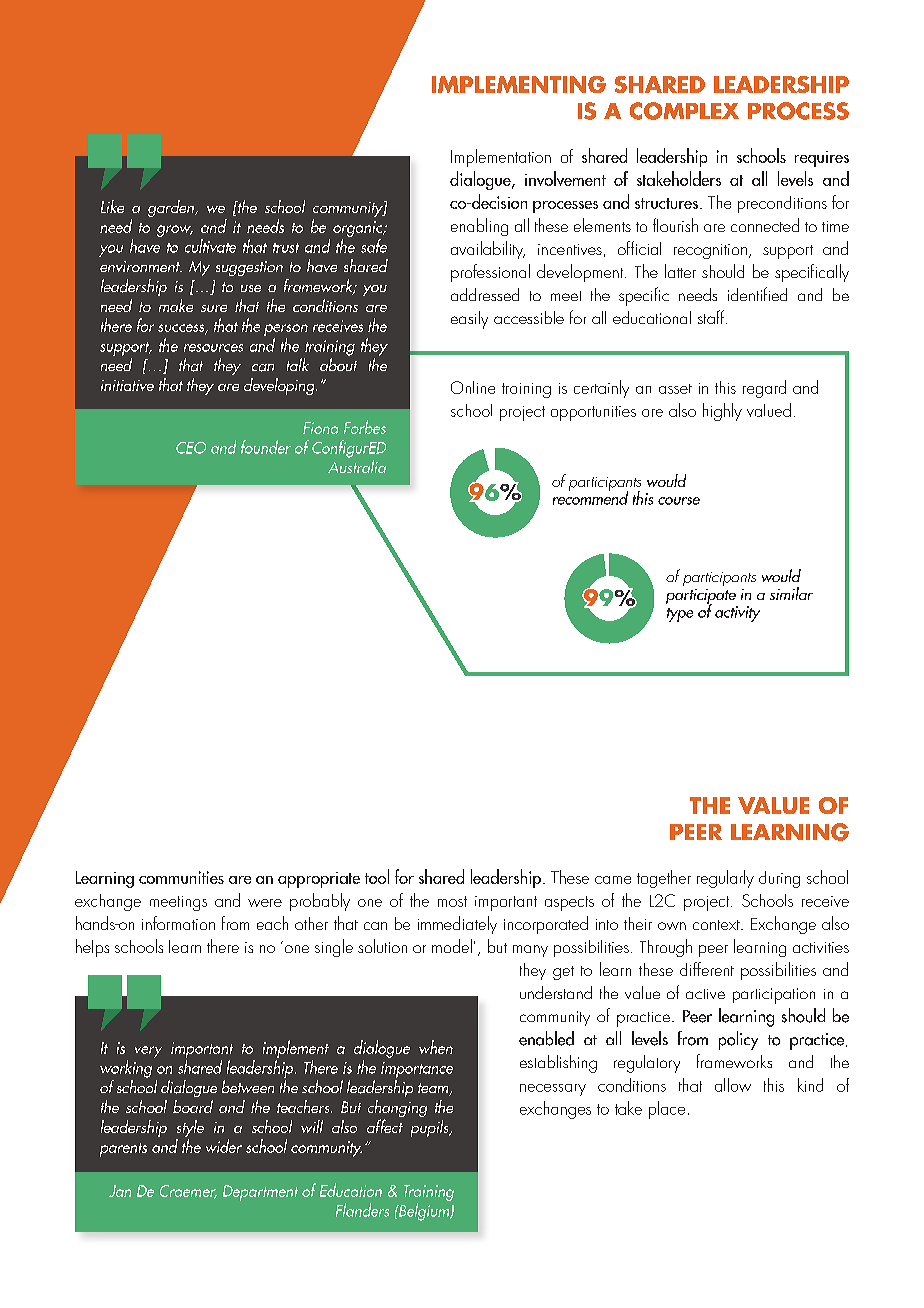 Image resolution: width=924 pixels, height=1308 pixels. I want to click on wider, so click(224, 1146).
